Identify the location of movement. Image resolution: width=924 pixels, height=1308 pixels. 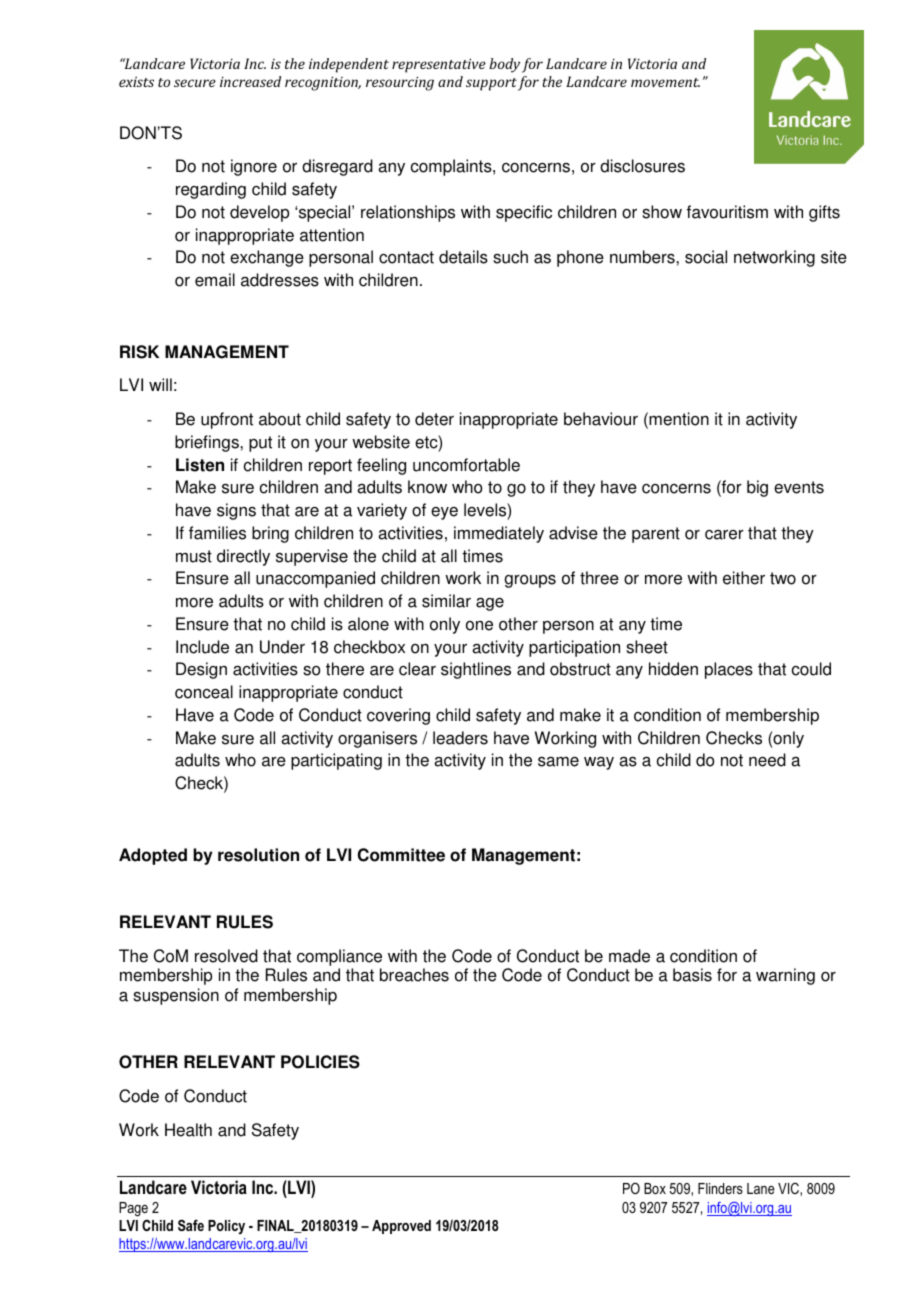
(665, 82).
